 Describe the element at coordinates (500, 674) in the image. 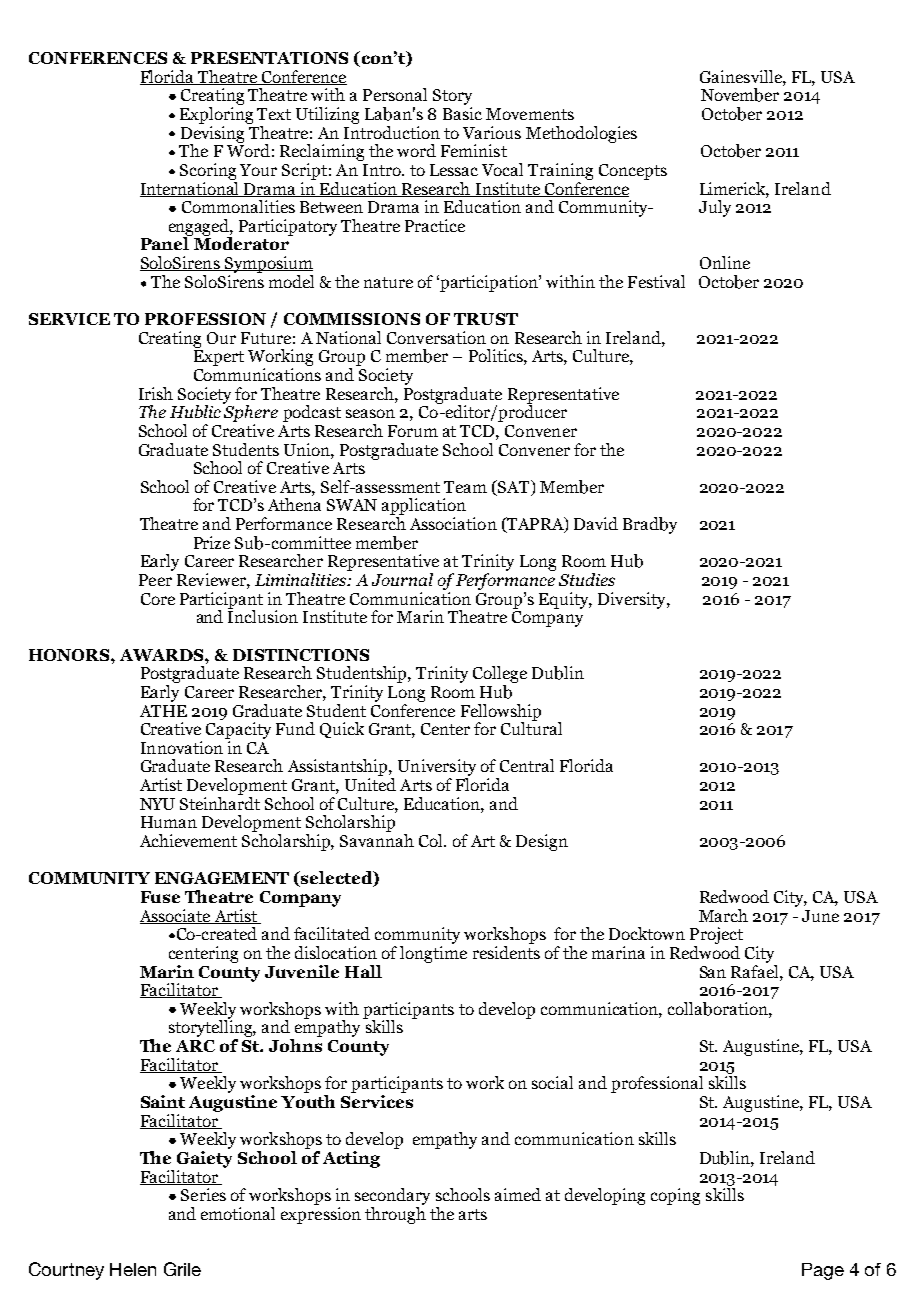

I see `College` at that location.
